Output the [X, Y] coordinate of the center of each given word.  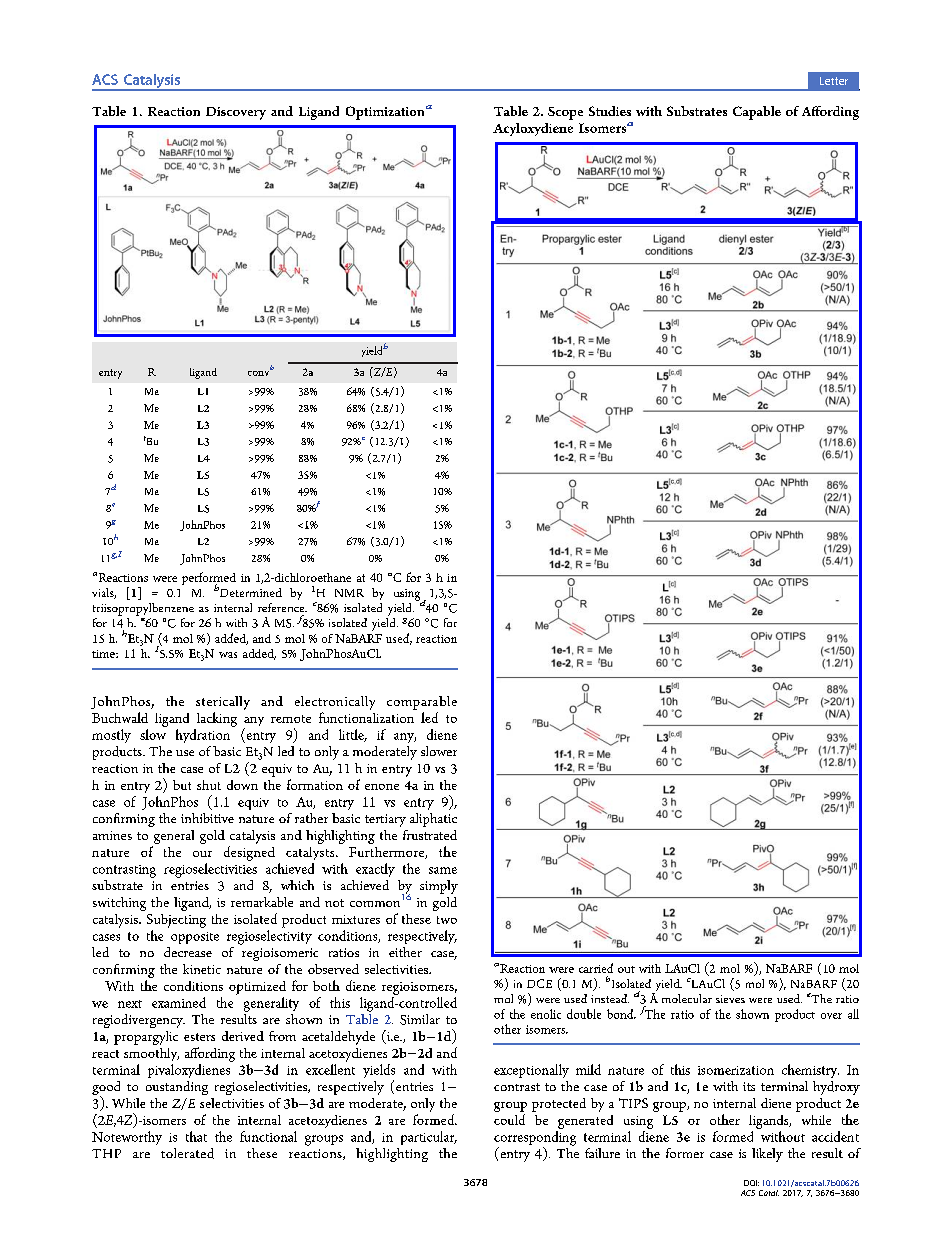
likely [767, 1155]
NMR [349, 593]
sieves [730, 999]
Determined [251, 592]
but [182, 785]
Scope [565, 113]
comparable [422, 703]
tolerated [187, 1153]
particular [429, 1138]
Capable [757, 113]
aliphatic [433, 820]
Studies [610, 111]
